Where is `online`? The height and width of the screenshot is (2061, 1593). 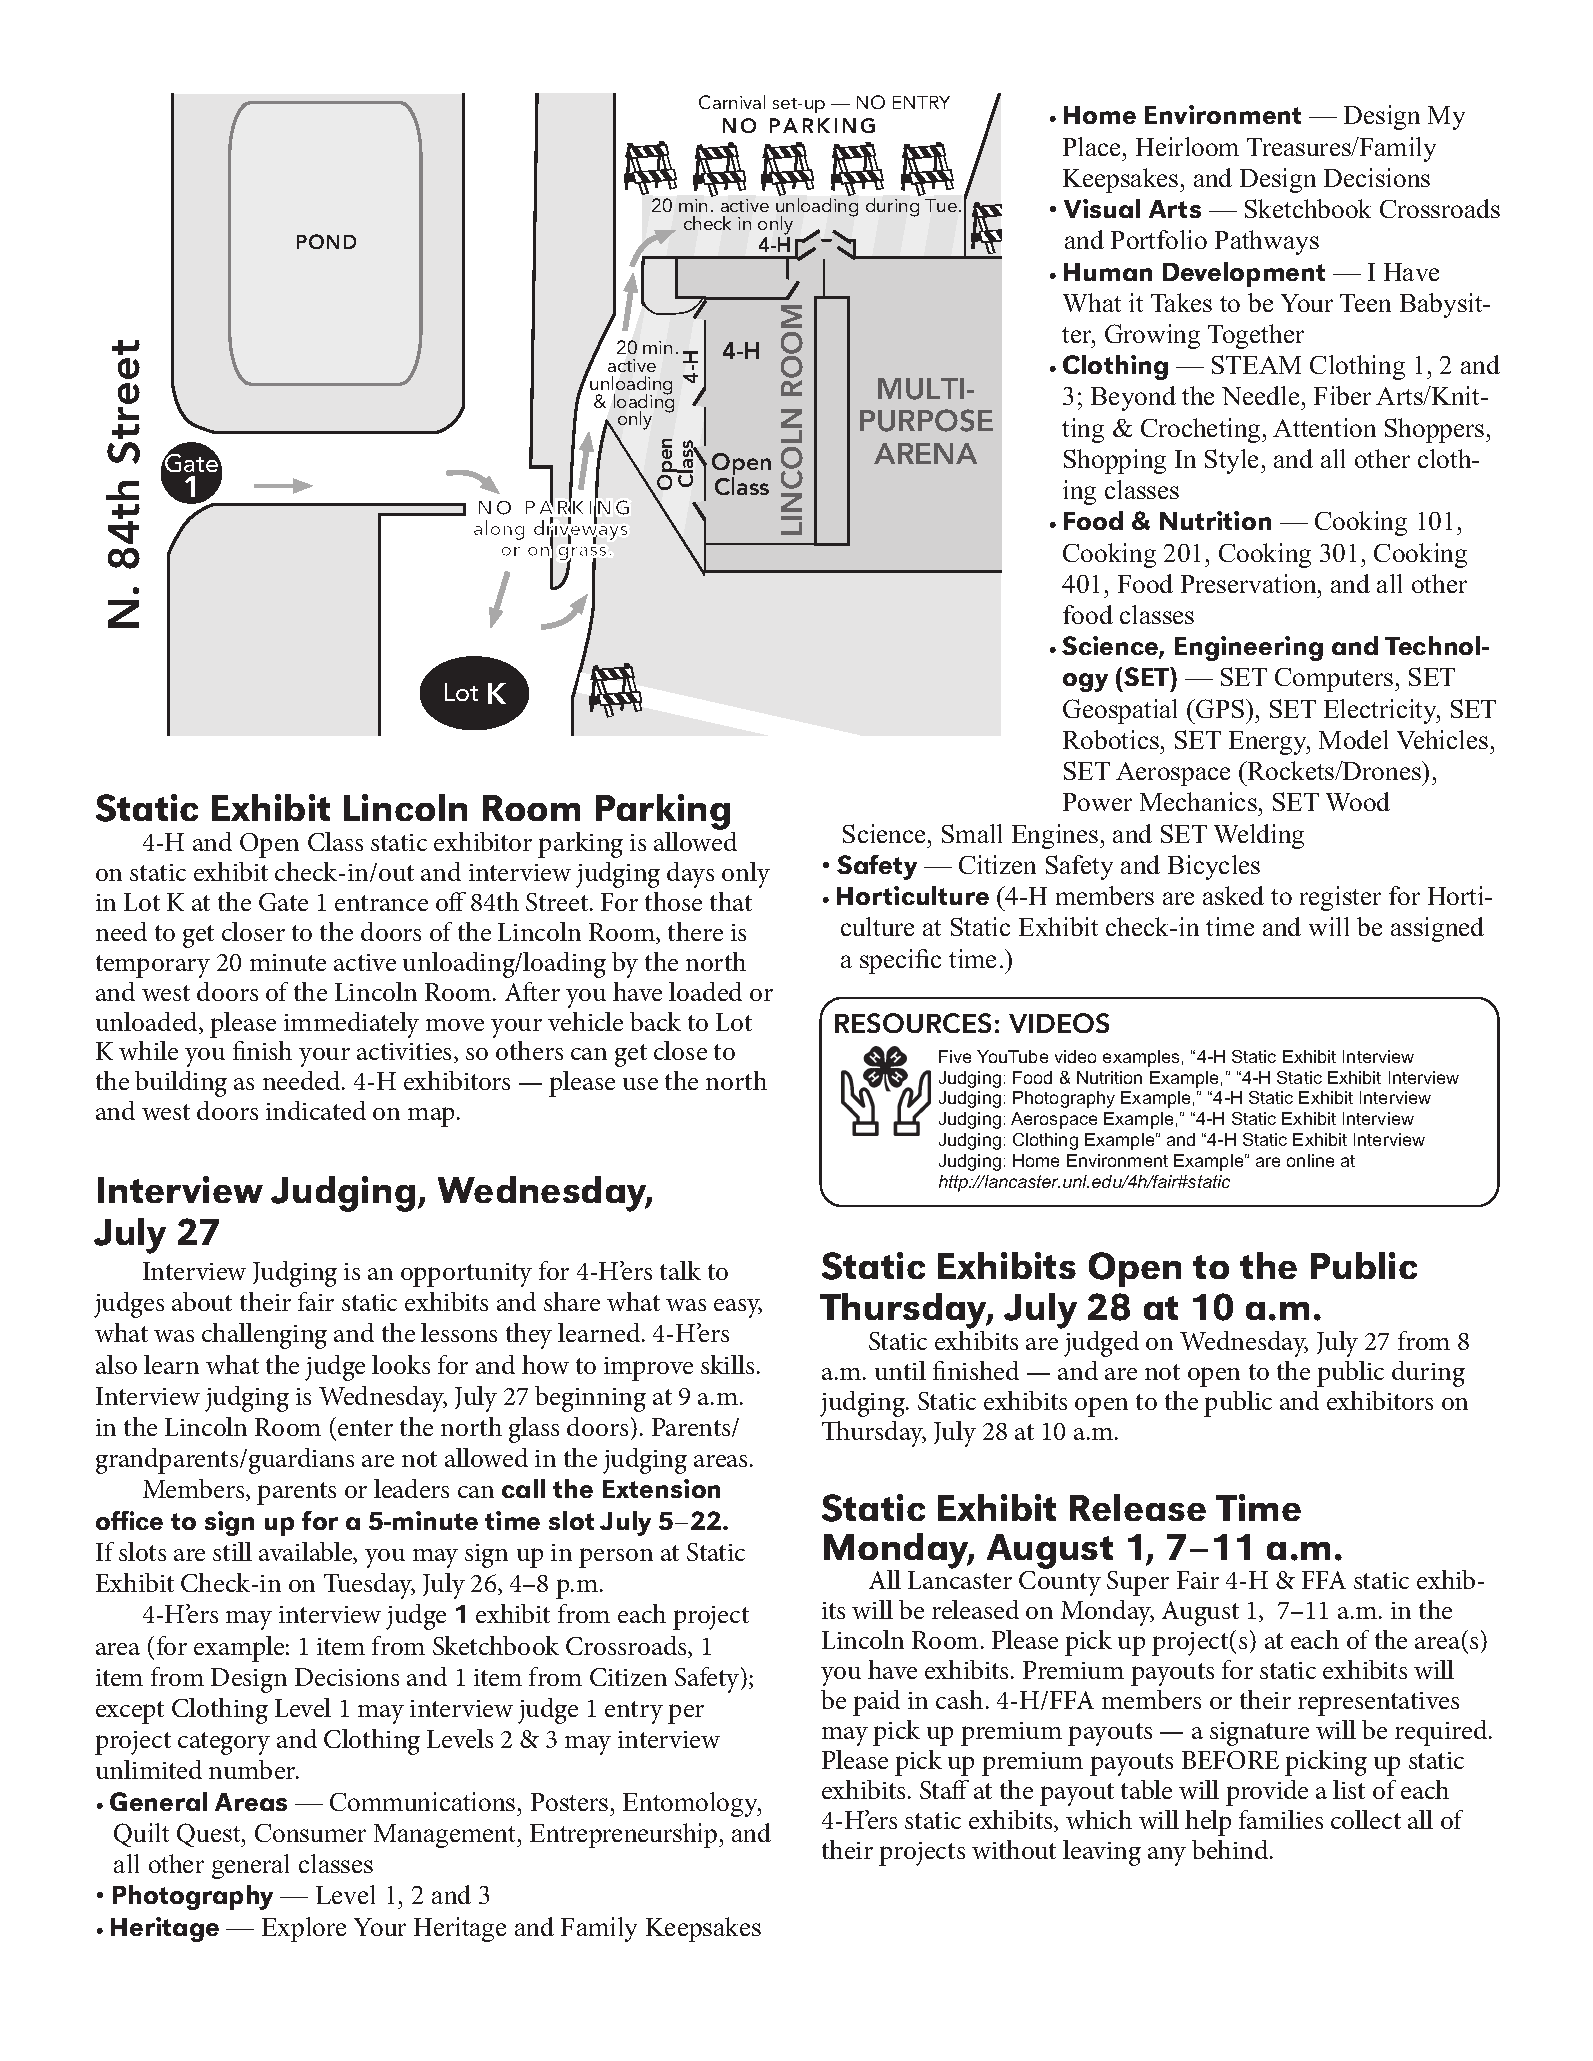
online is located at coordinates (1310, 1160).
